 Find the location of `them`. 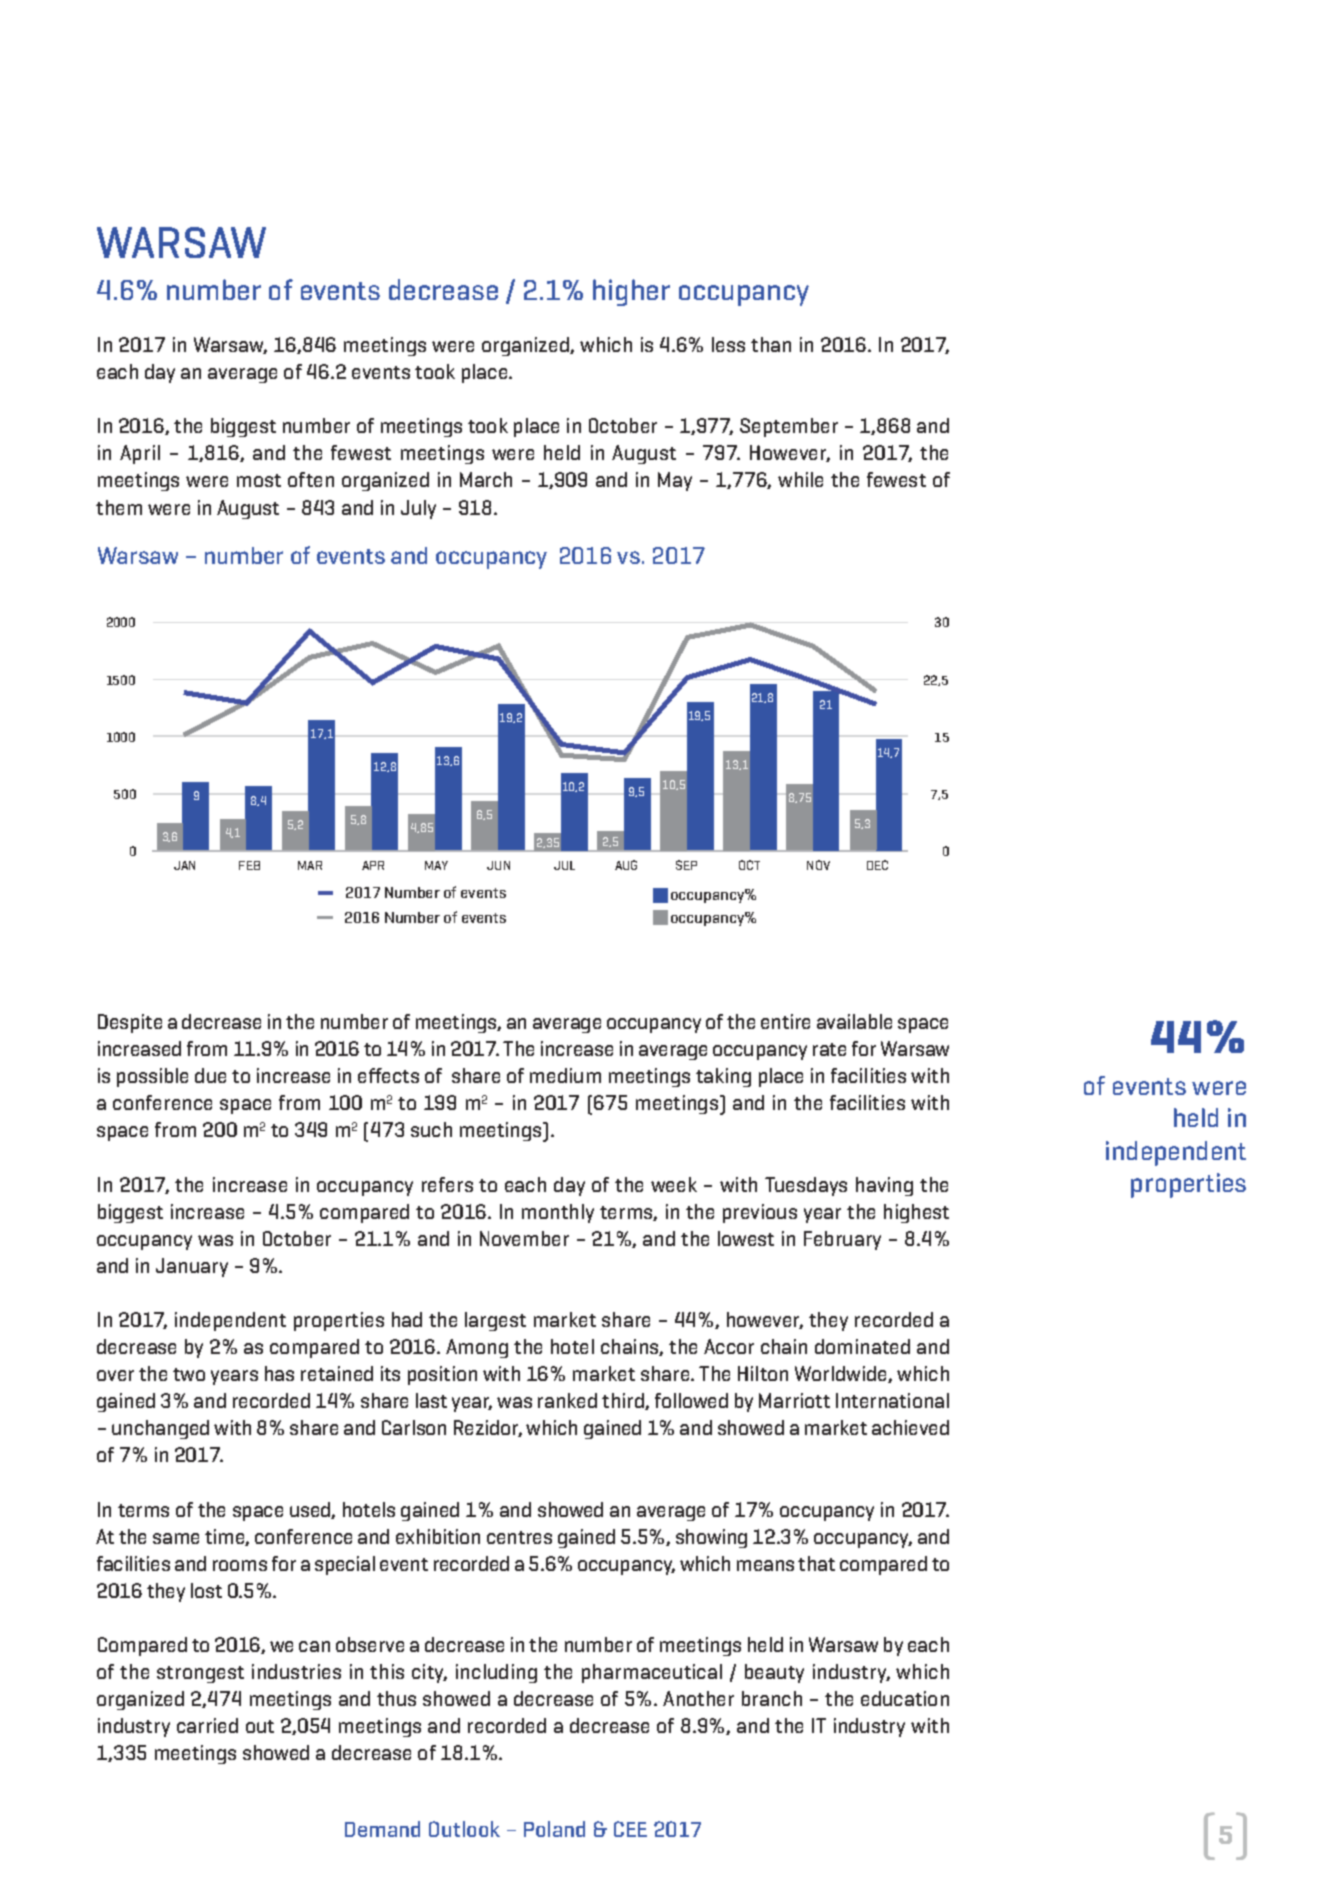

them is located at coordinates (119, 507).
